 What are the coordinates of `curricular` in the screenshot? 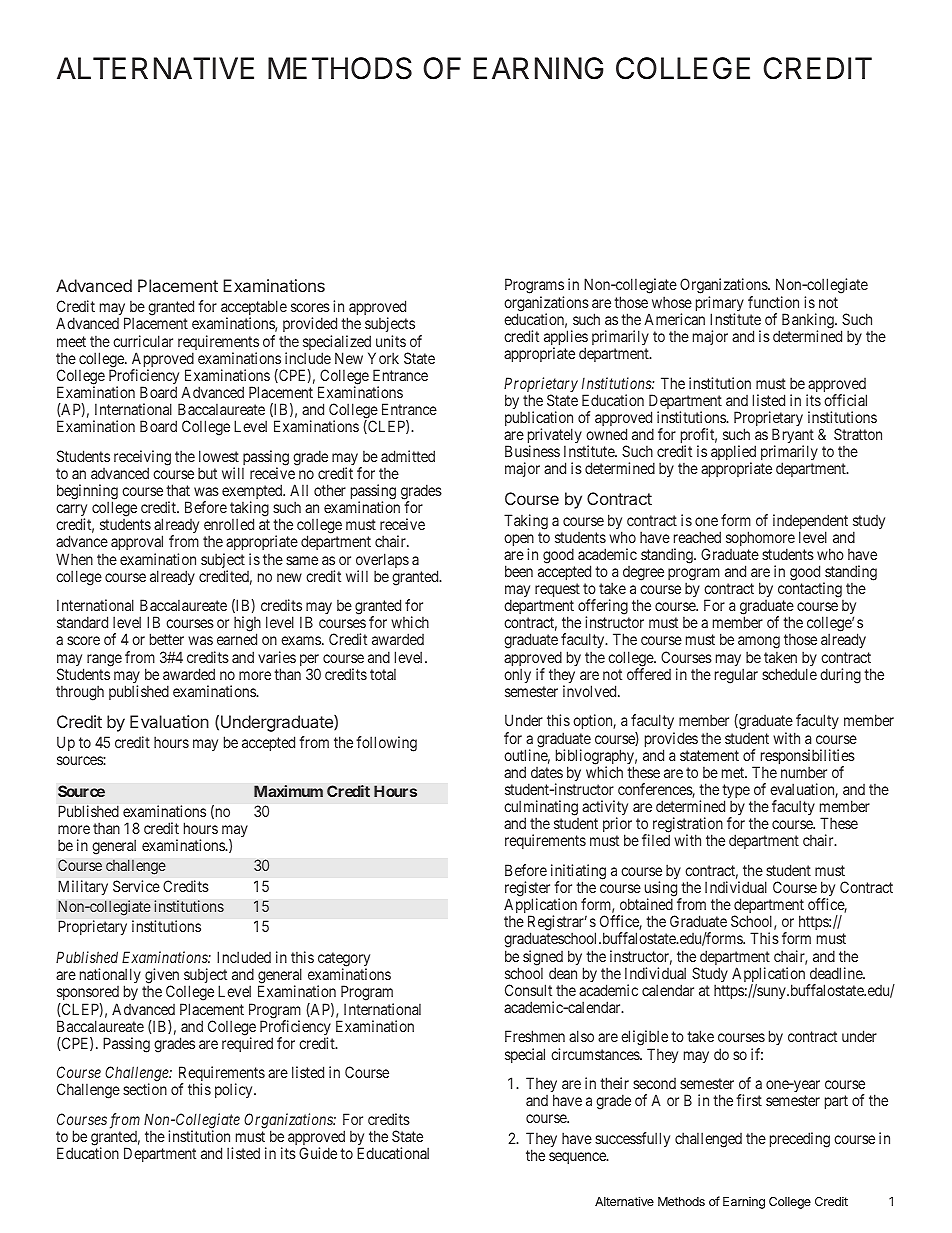 It's located at (143, 341).
